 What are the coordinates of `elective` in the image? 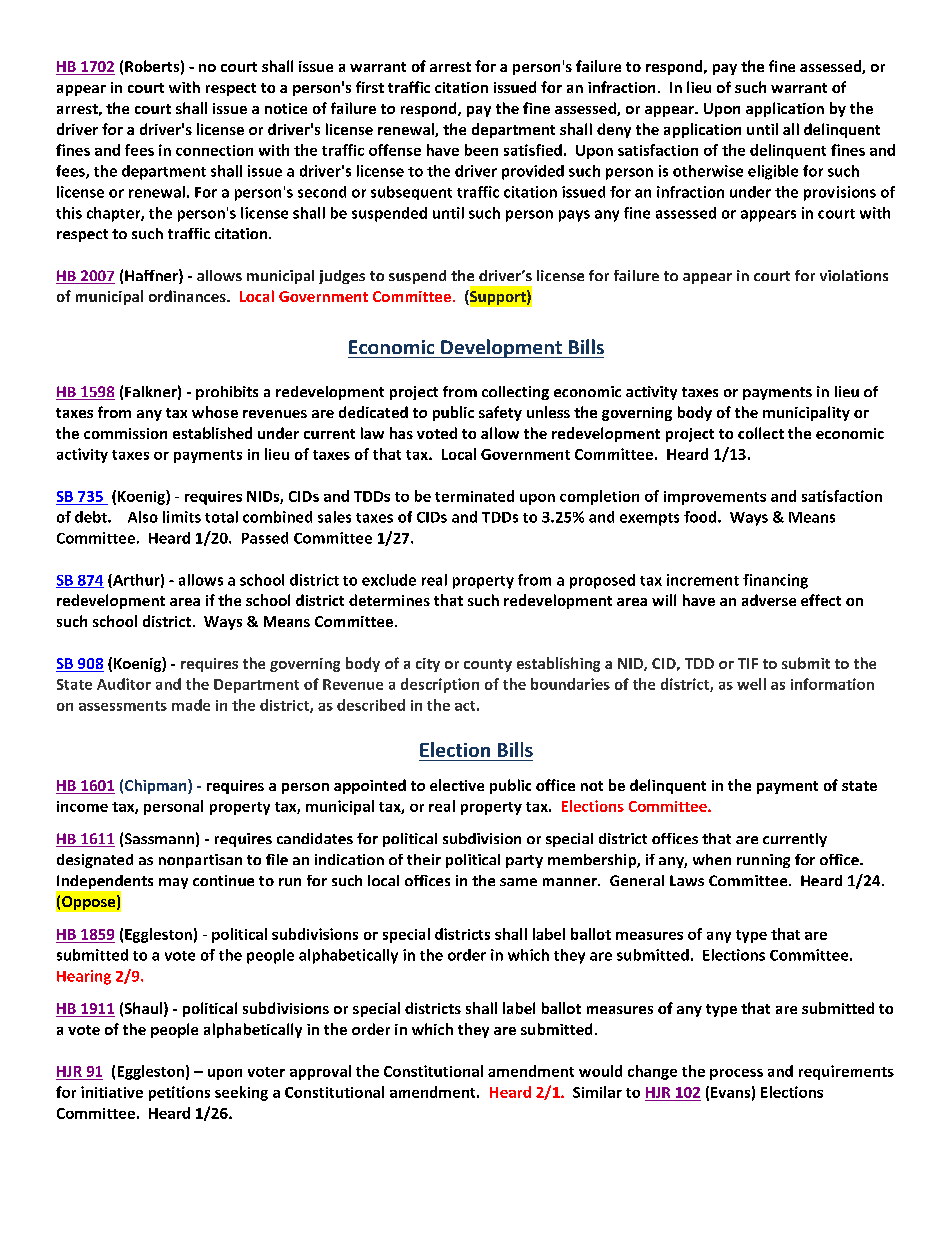 It's located at (457, 785).
